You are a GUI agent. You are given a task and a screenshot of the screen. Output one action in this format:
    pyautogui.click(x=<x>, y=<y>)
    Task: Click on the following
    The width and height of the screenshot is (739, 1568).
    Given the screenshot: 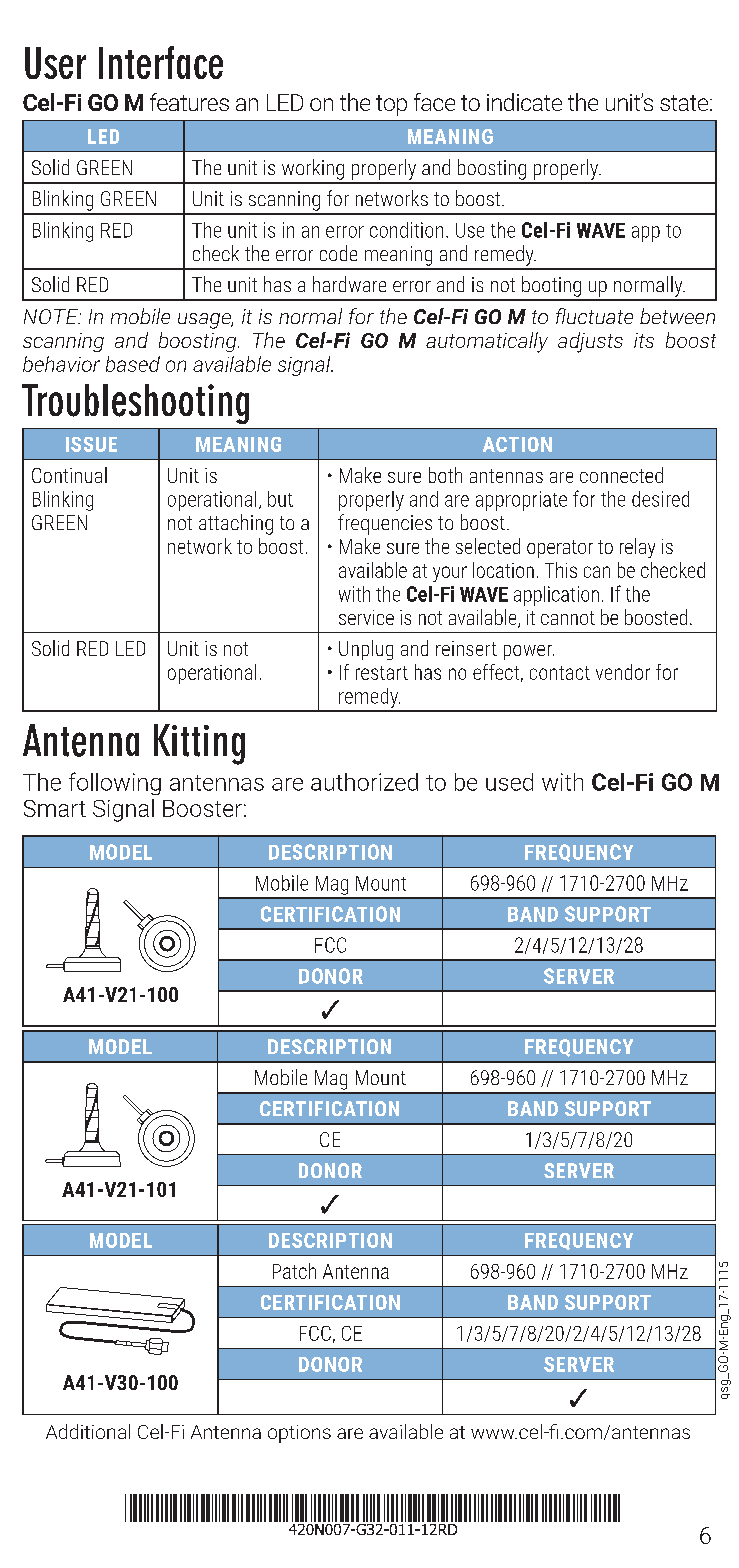 What is the action you would take?
    pyautogui.click(x=115, y=783)
